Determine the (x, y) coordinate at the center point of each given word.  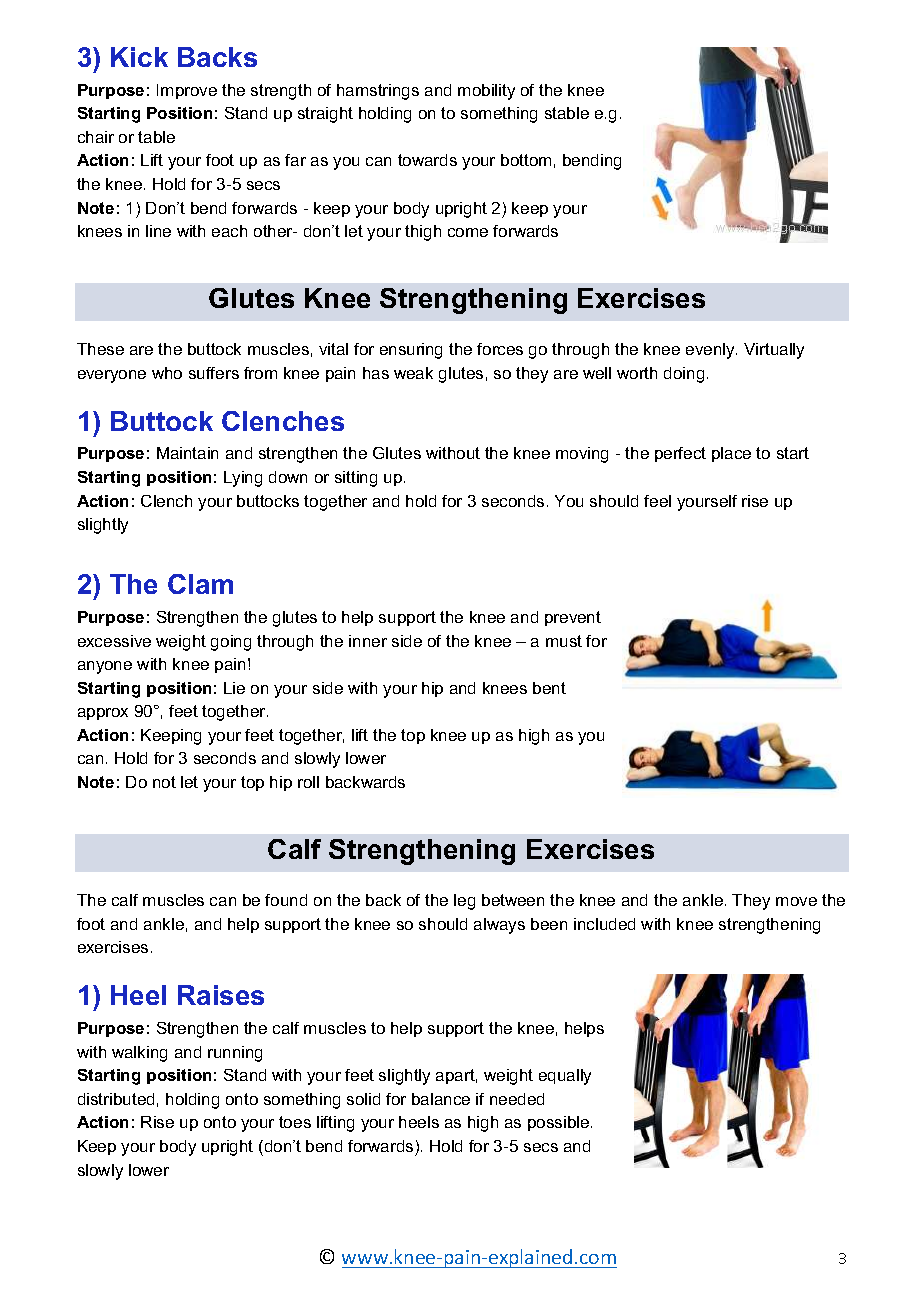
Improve (187, 91)
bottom (526, 160)
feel (657, 501)
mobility (486, 92)
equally (565, 1077)
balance (441, 1099)
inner (368, 641)
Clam (200, 584)
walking (139, 1054)
